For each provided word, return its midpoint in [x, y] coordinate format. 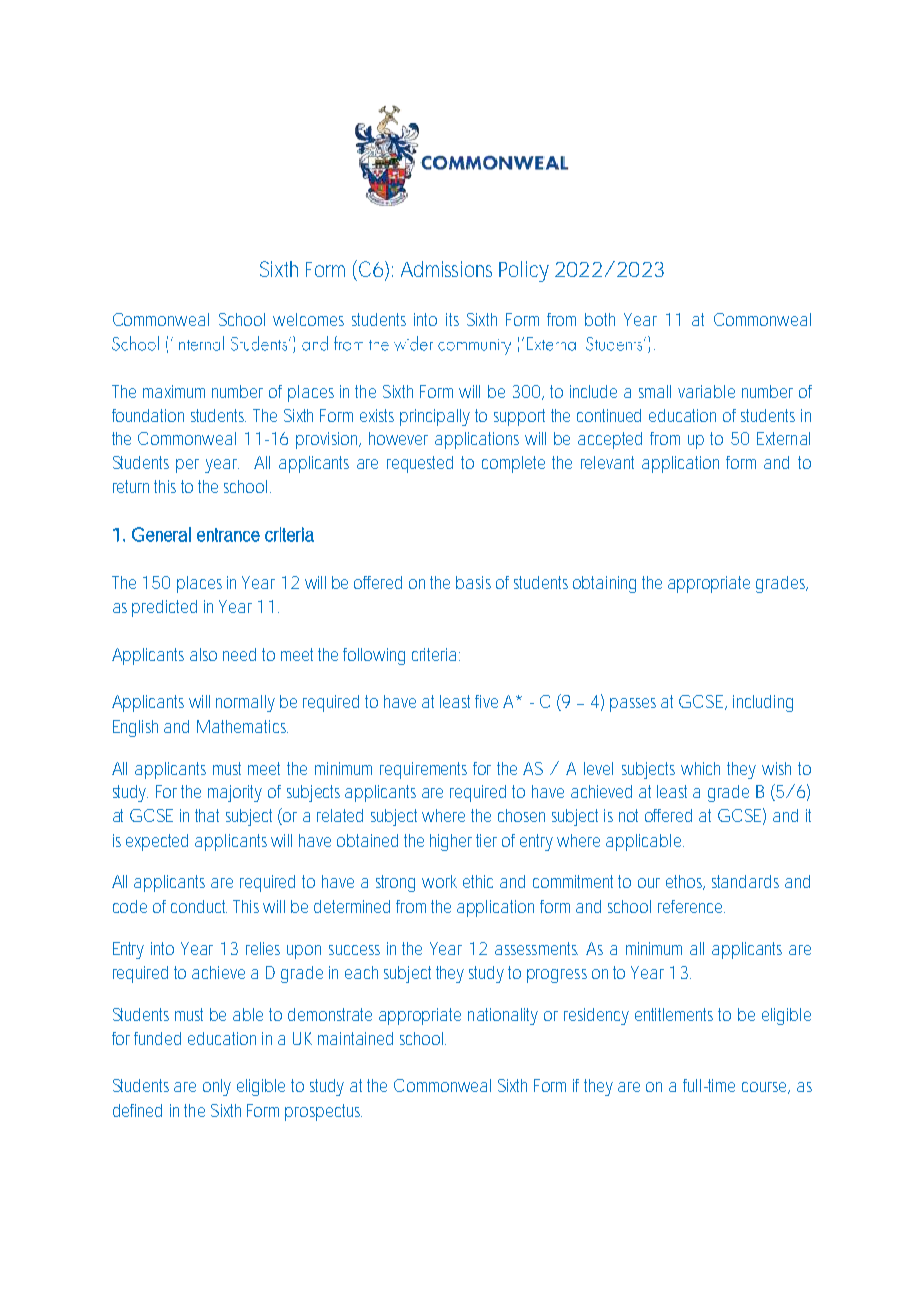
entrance [228, 535]
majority [235, 793]
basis [473, 582]
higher [451, 842]
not [628, 815]
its [452, 319]
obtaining [604, 584]
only [217, 1087]
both [600, 319]
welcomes [308, 319]
